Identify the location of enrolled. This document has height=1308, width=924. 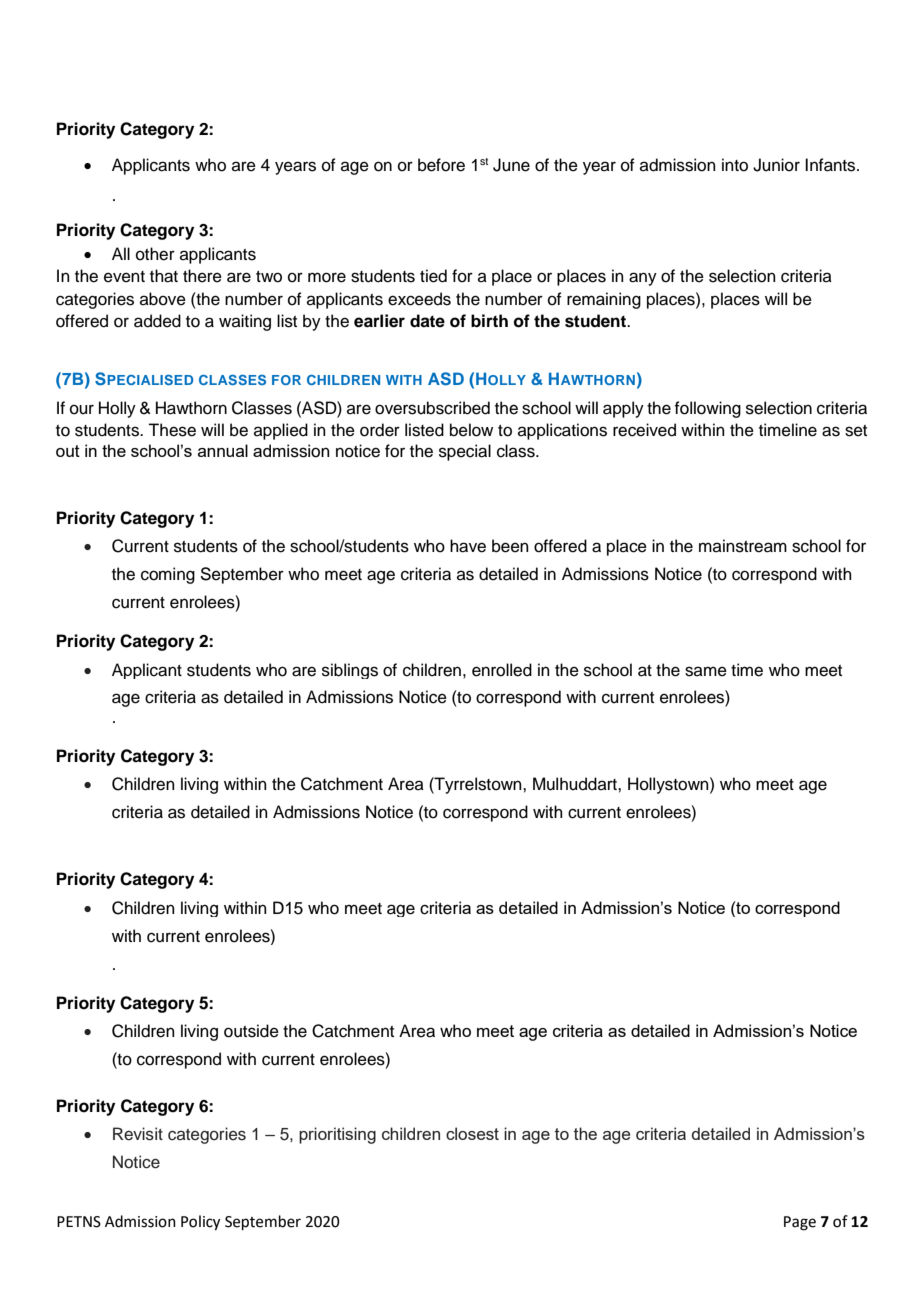
(502, 670).
